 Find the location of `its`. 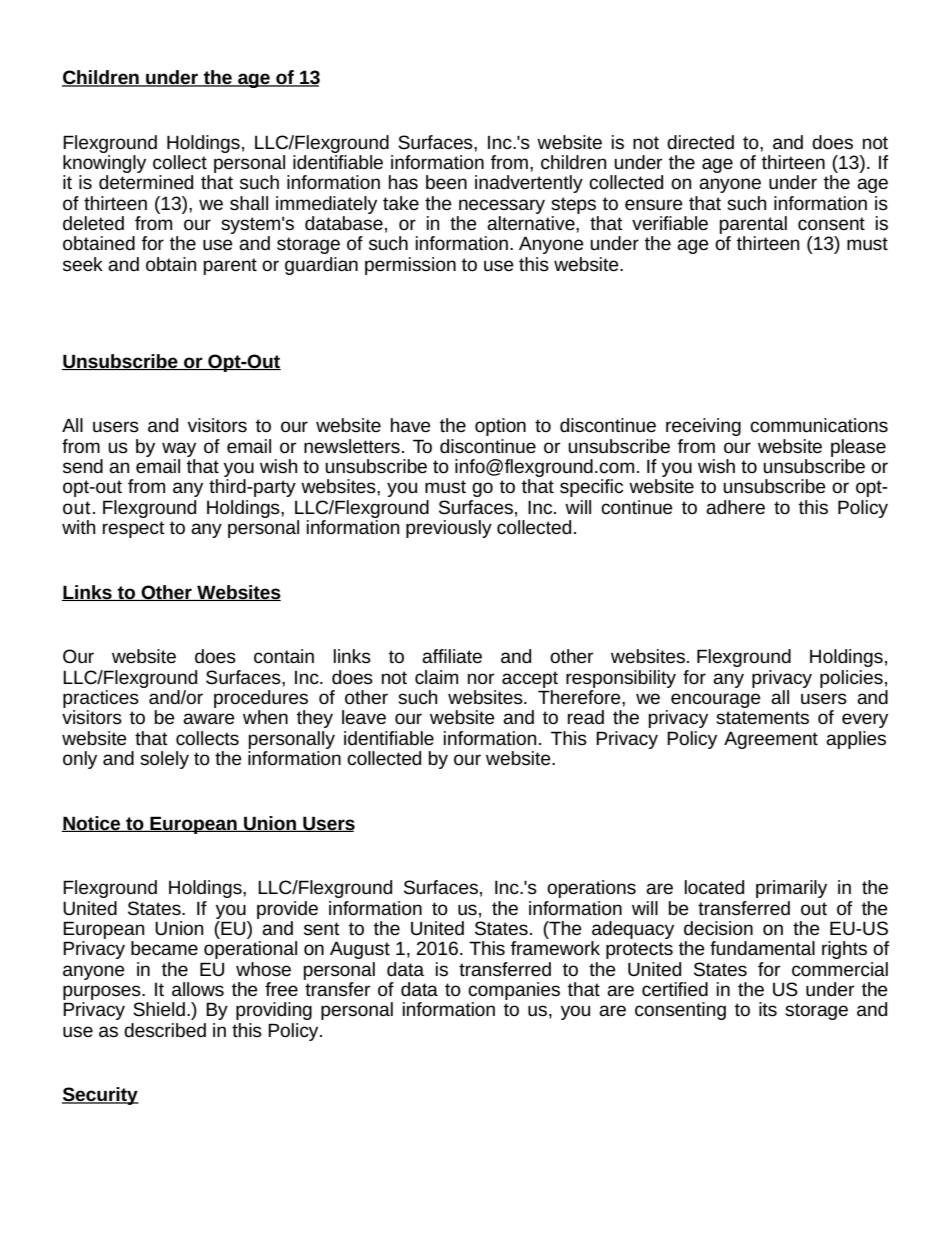

its is located at coordinates (768, 1009).
